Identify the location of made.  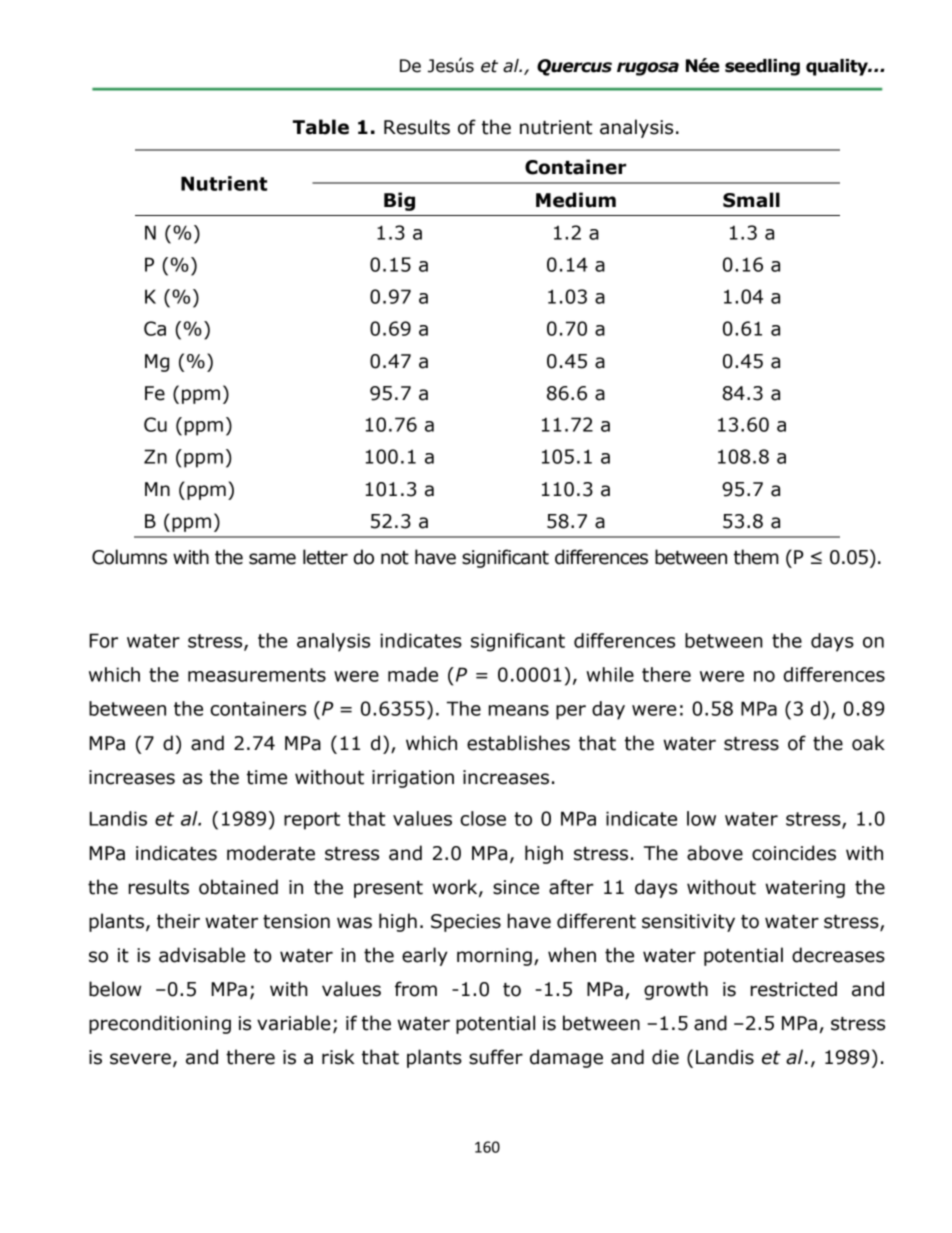
(413, 674).
